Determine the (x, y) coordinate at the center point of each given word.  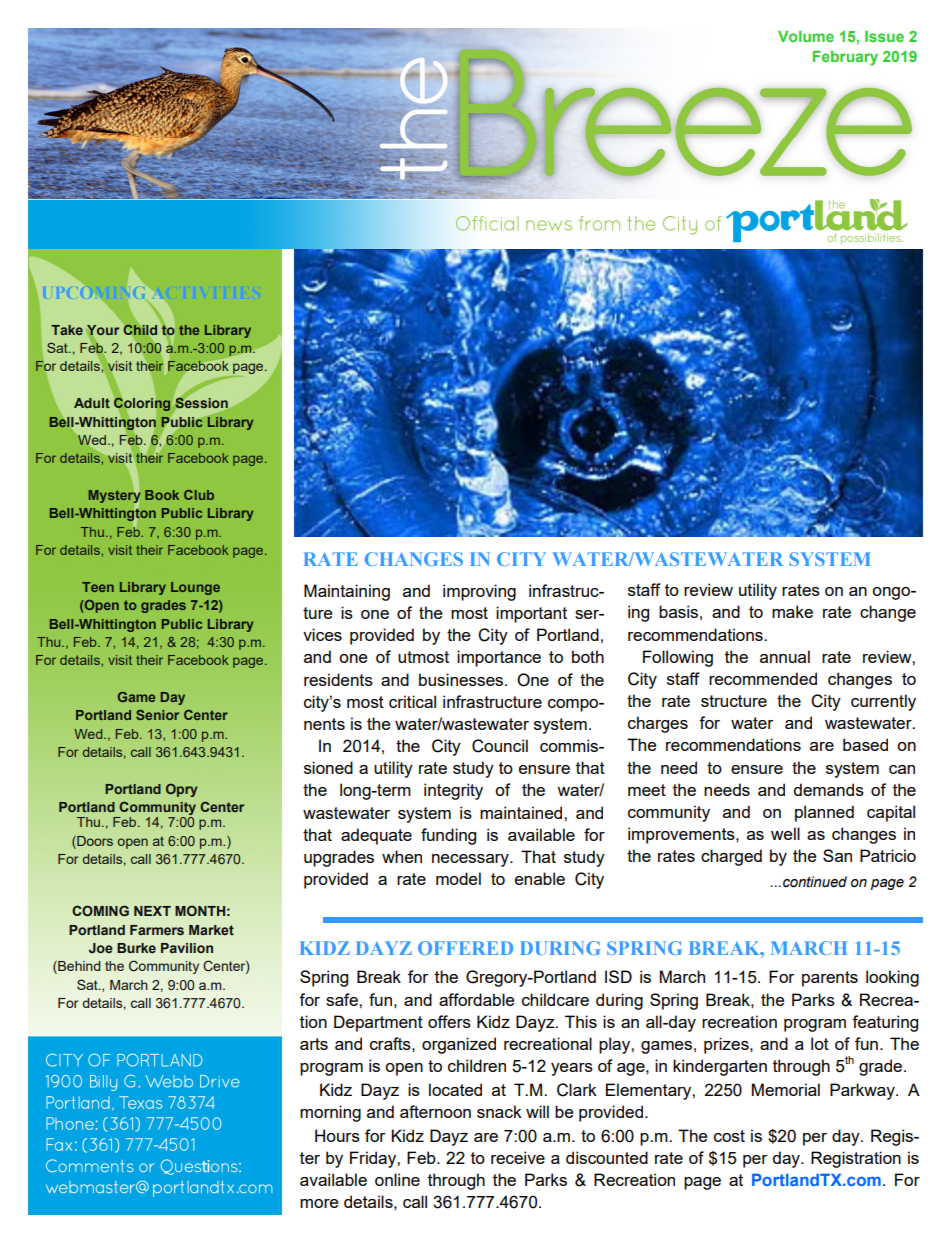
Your (102, 331)
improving (479, 592)
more (319, 1203)
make (792, 611)
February (845, 58)
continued (815, 882)
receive (518, 1157)
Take (67, 330)
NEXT (152, 911)
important (531, 614)
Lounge (195, 588)
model (458, 878)
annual (785, 656)
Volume (806, 36)
